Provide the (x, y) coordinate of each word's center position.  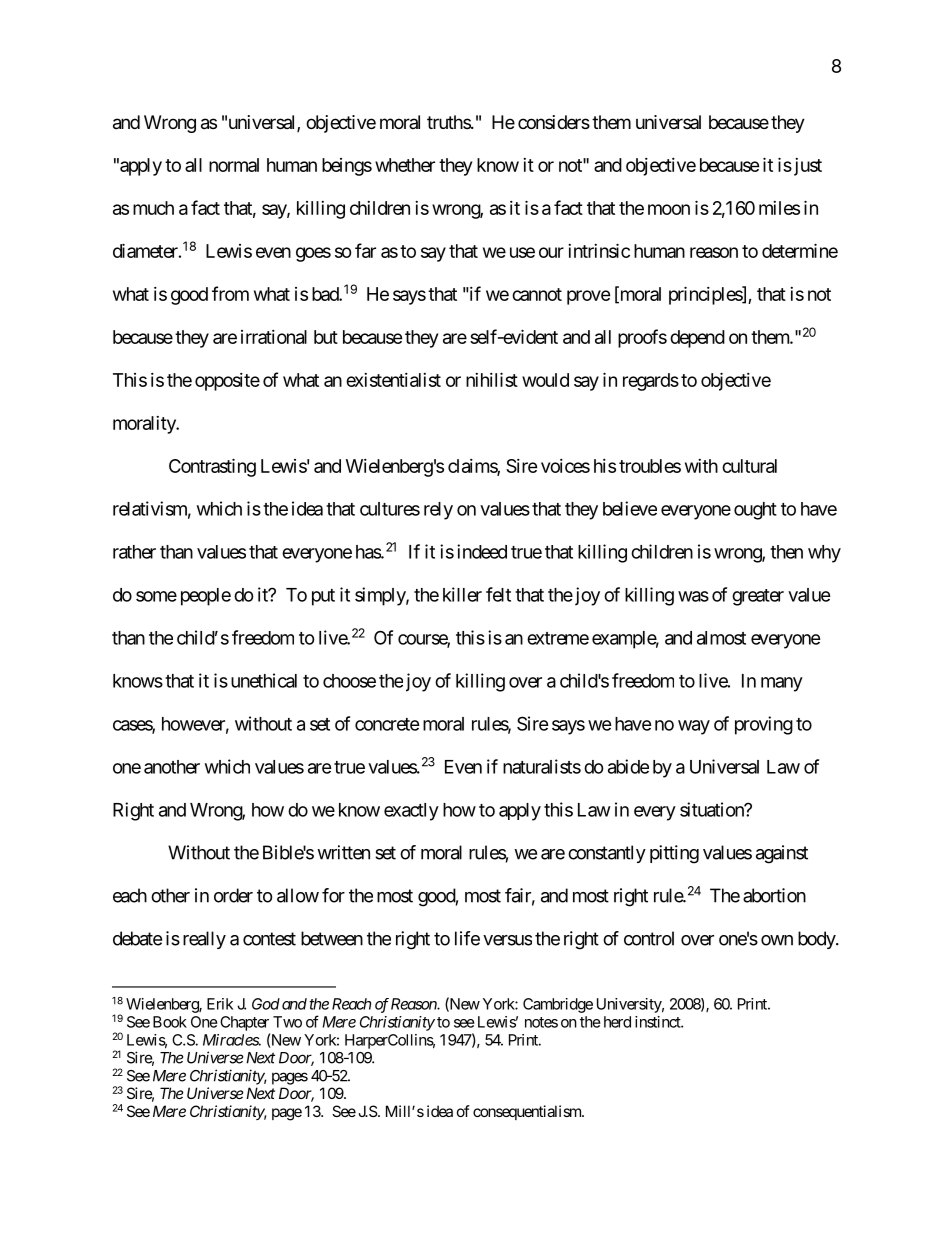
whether (405, 165)
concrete (387, 724)
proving (764, 725)
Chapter (244, 1023)
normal (234, 165)
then (786, 552)
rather (134, 552)
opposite (227, 382)
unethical (264, 680)
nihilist (492, 379)
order (233, 895)
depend (697, 339)
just (806, 167)
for (333, 895)
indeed (482, 551)
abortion (774, 895)
